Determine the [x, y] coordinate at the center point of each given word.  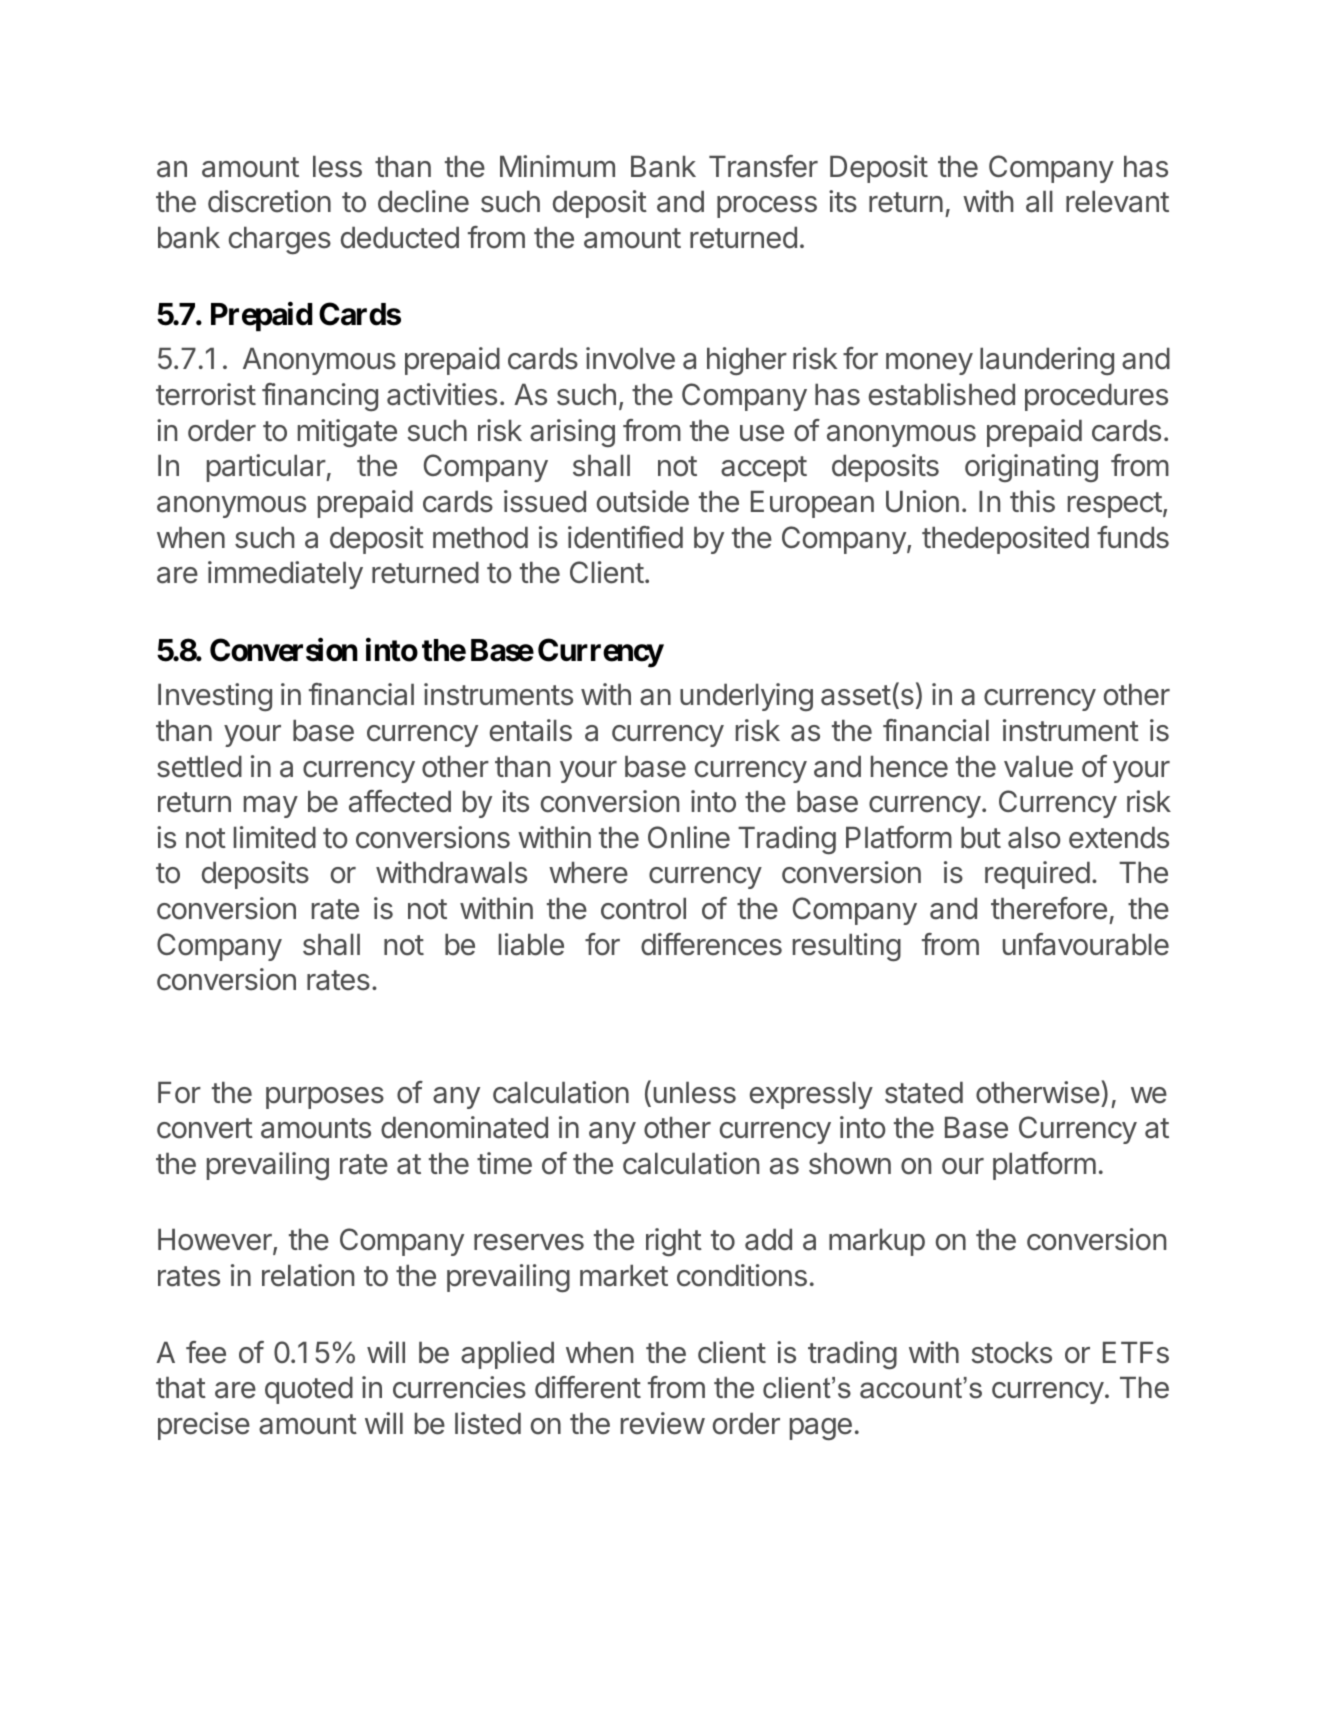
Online [689, 837]
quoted [309, 1390]
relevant [1117, 202]
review [663, 1423]
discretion [269, 201]
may [271, 807]
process [767, 207]
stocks [1012, 1353]
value [1038, 767]
